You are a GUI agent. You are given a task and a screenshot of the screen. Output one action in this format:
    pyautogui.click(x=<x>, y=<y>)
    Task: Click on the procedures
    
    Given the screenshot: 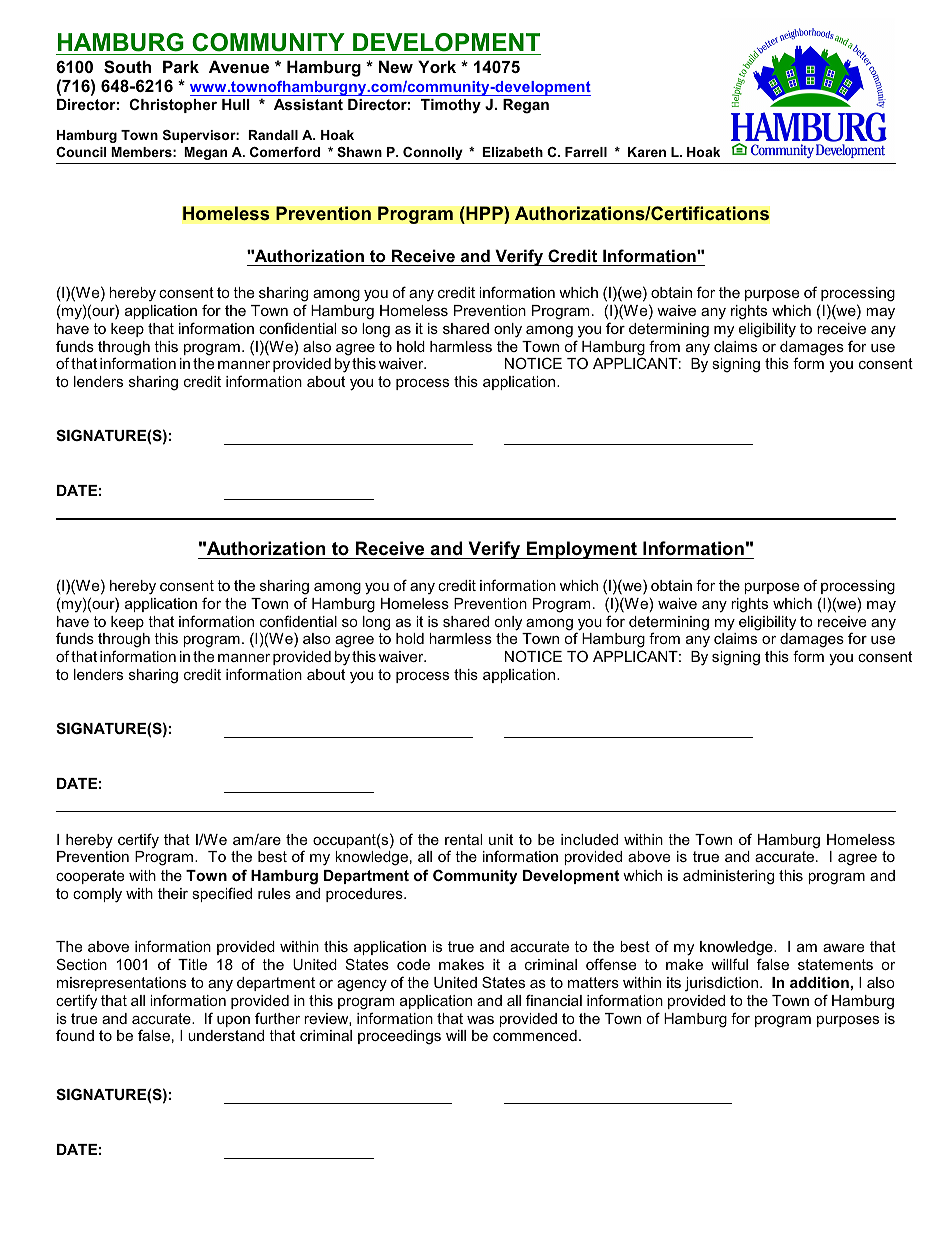 What is the action you would take?
    pyautogui.click(x=365, y=895)
